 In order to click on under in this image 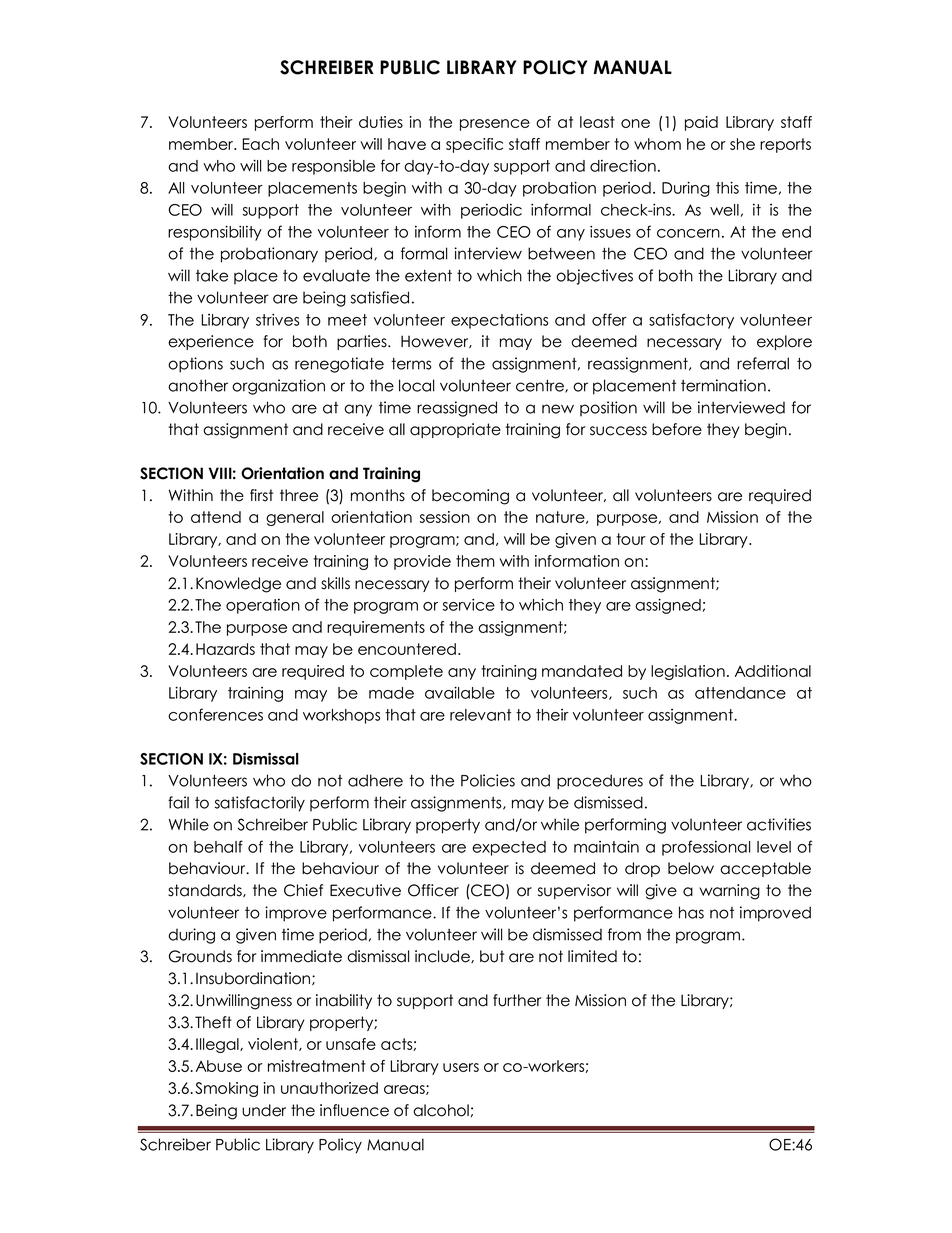, I will do `click(264, 1110)`.
